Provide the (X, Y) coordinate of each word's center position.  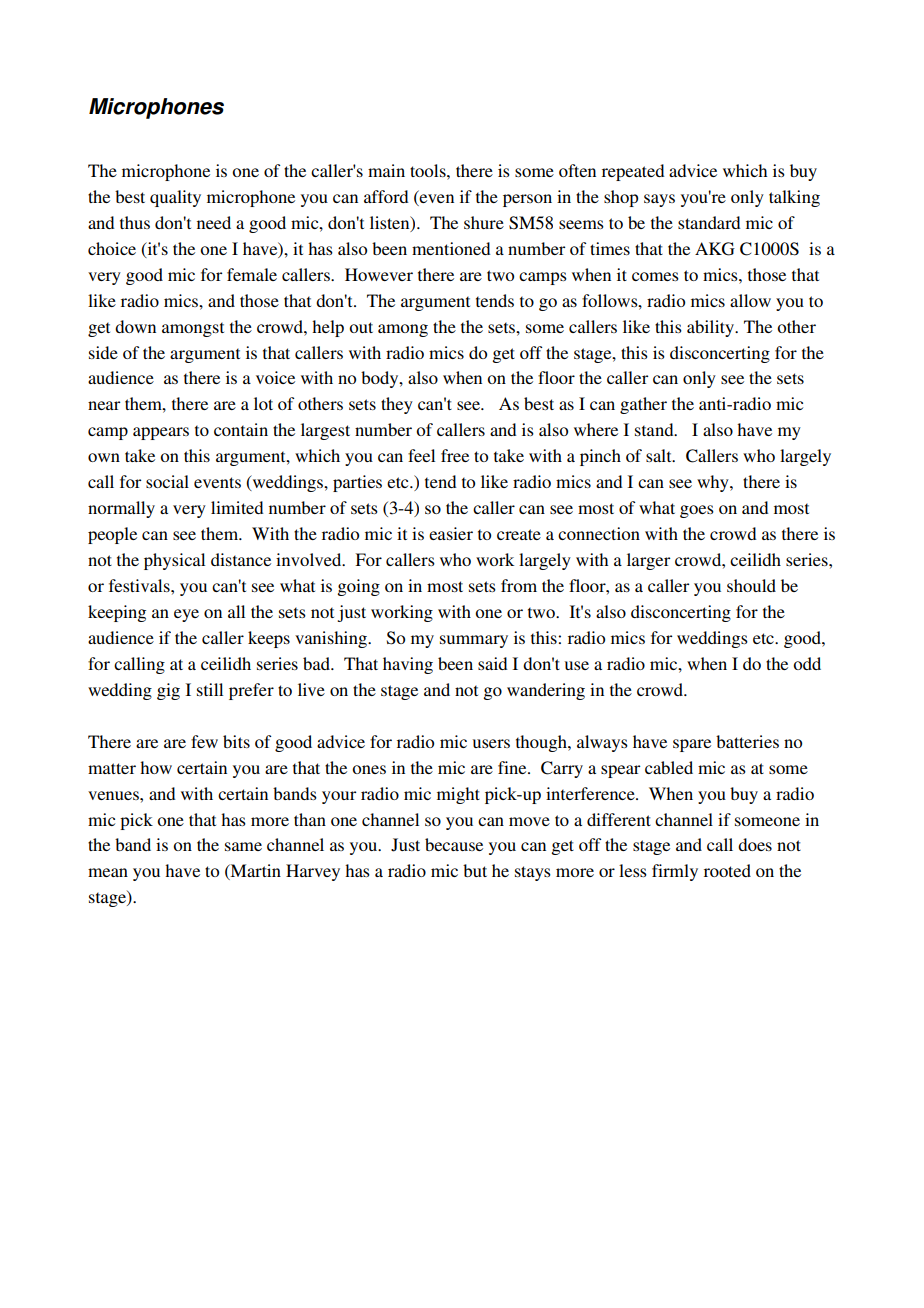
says (659, 200)
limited (237, 507)
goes (697, 511)
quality (175, 198)
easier (451, 533)
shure (484, 222)
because (454, 844)
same (243, 846)
